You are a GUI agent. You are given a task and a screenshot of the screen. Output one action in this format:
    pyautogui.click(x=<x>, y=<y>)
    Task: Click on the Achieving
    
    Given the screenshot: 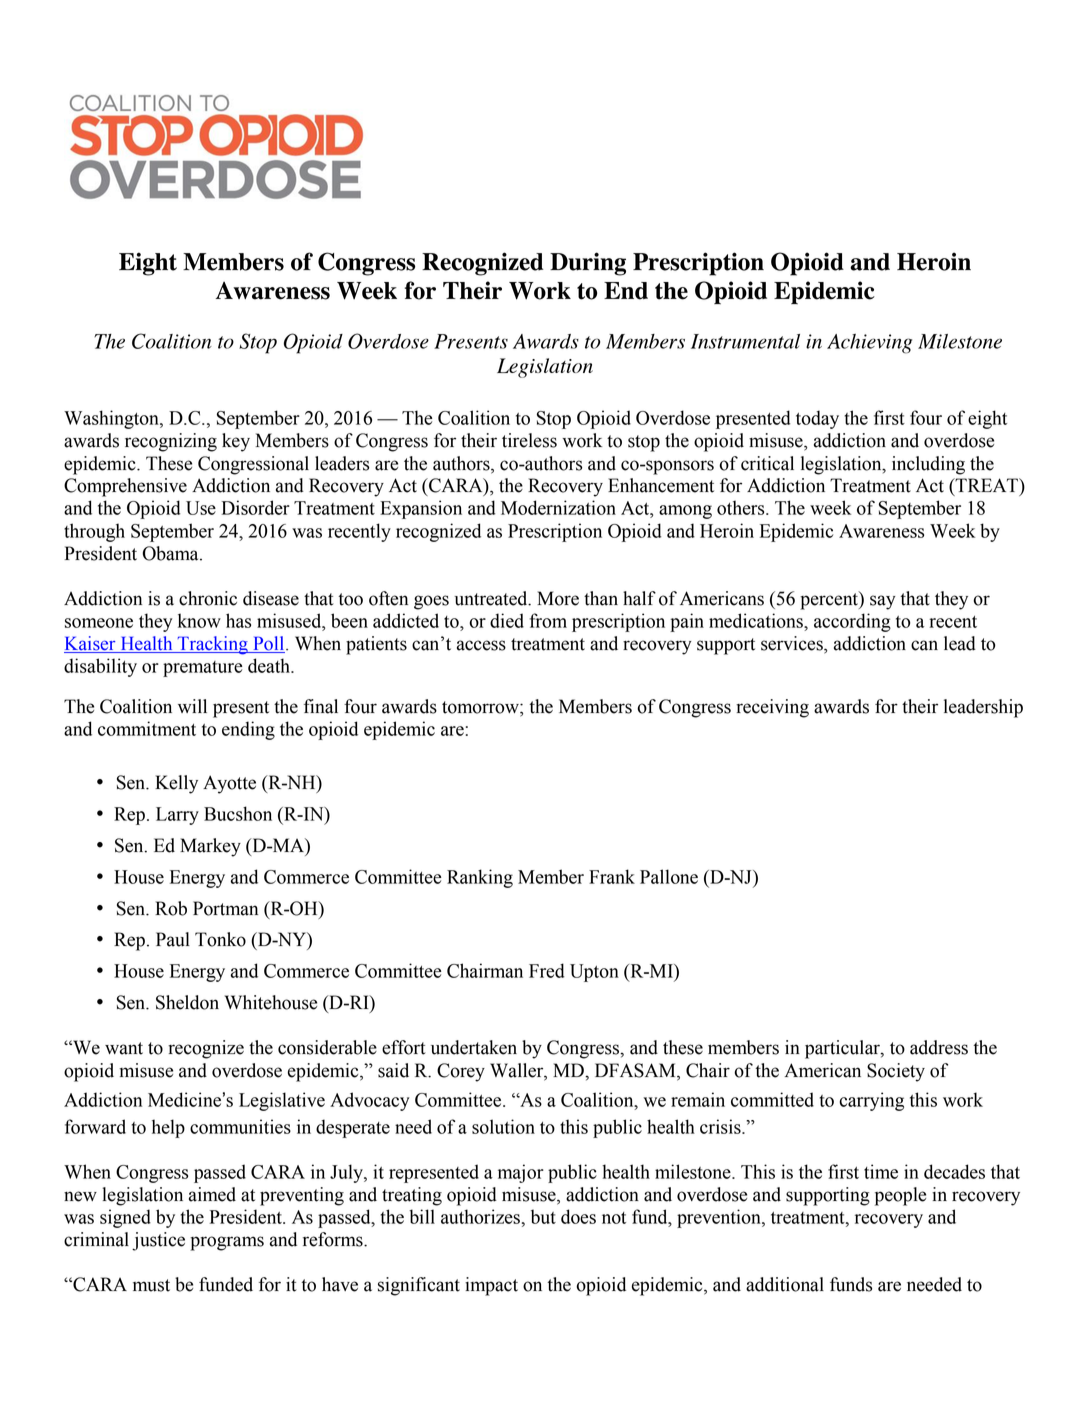 What is the action you would take?
    pyautogui.click(x=869, y=344)
